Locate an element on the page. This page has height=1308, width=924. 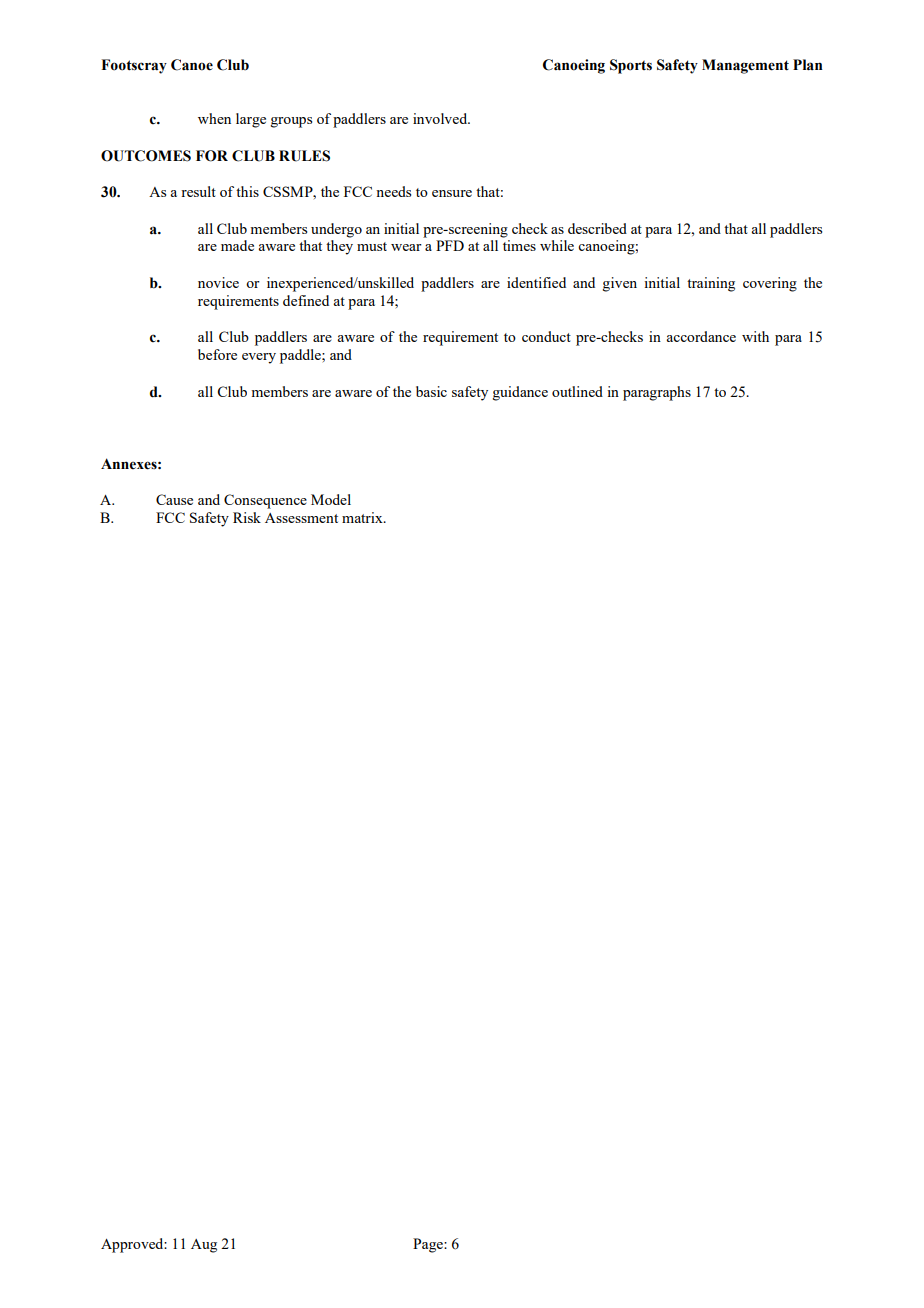
involved is located at coordinates (441, 118).
